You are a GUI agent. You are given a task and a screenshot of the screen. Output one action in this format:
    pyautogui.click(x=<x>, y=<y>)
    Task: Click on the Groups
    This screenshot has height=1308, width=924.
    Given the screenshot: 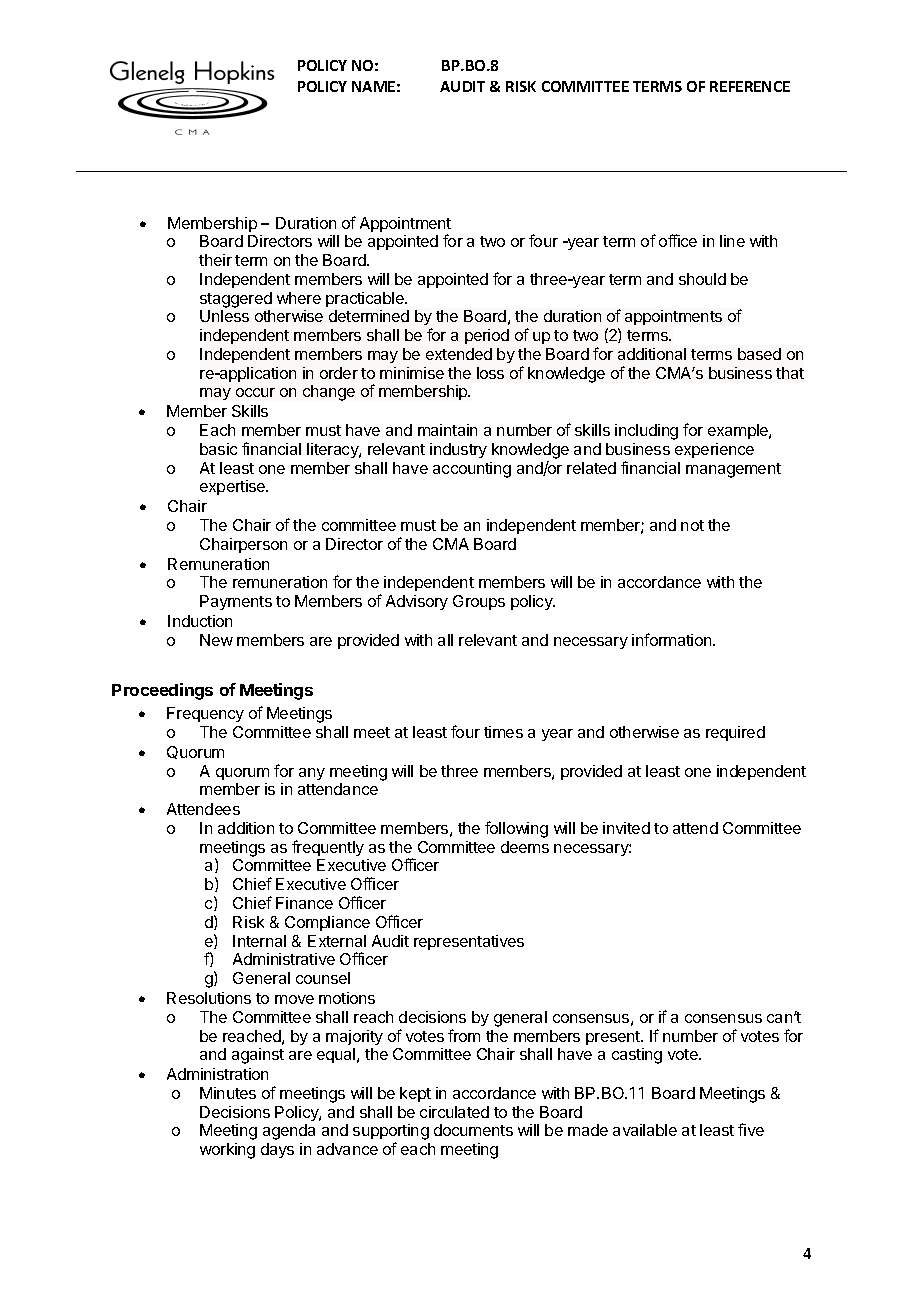 What is the action you would take?
    pyautogui.click(x=479, y=602)
